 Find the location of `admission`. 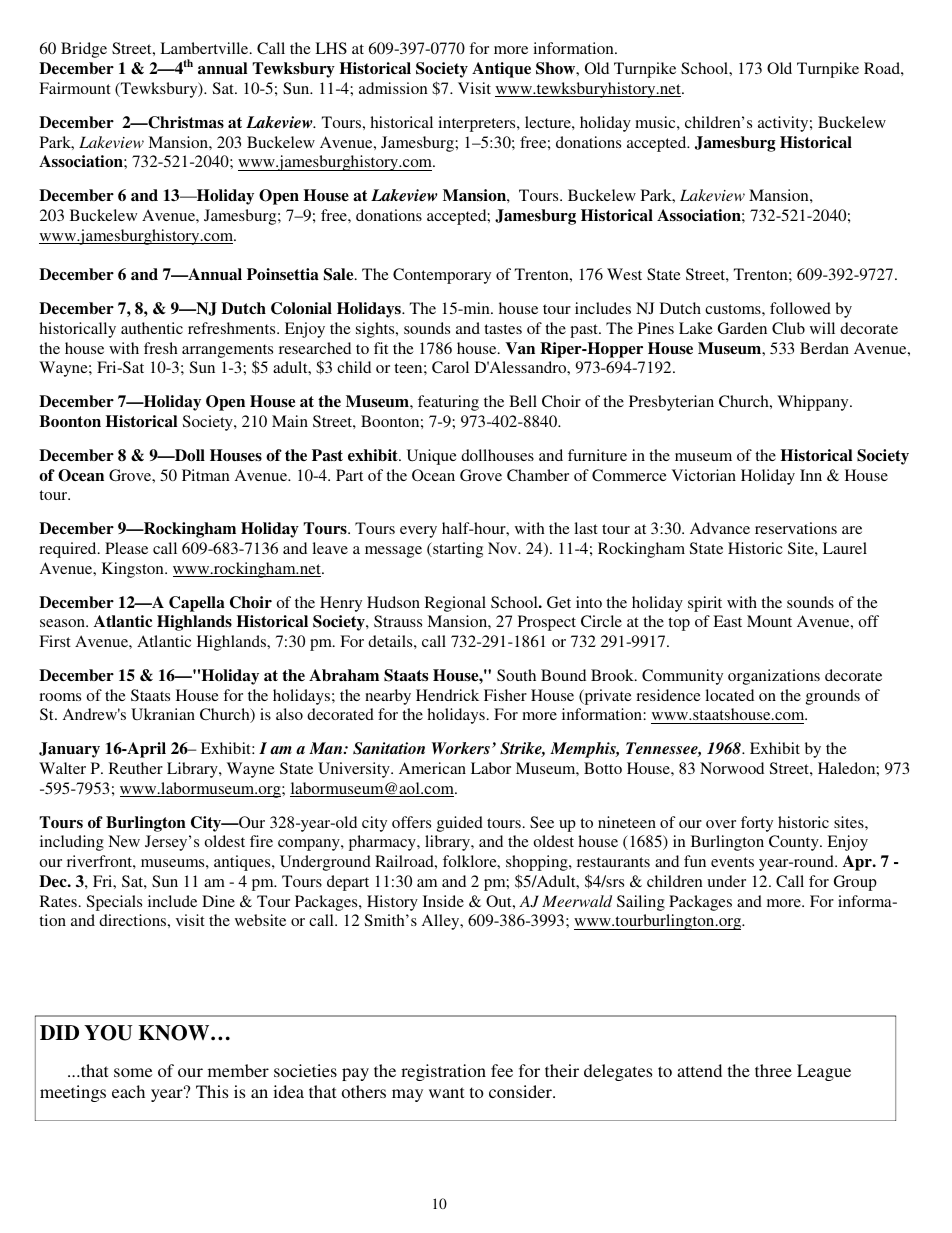

admission is located at coordinates (393, 88).
